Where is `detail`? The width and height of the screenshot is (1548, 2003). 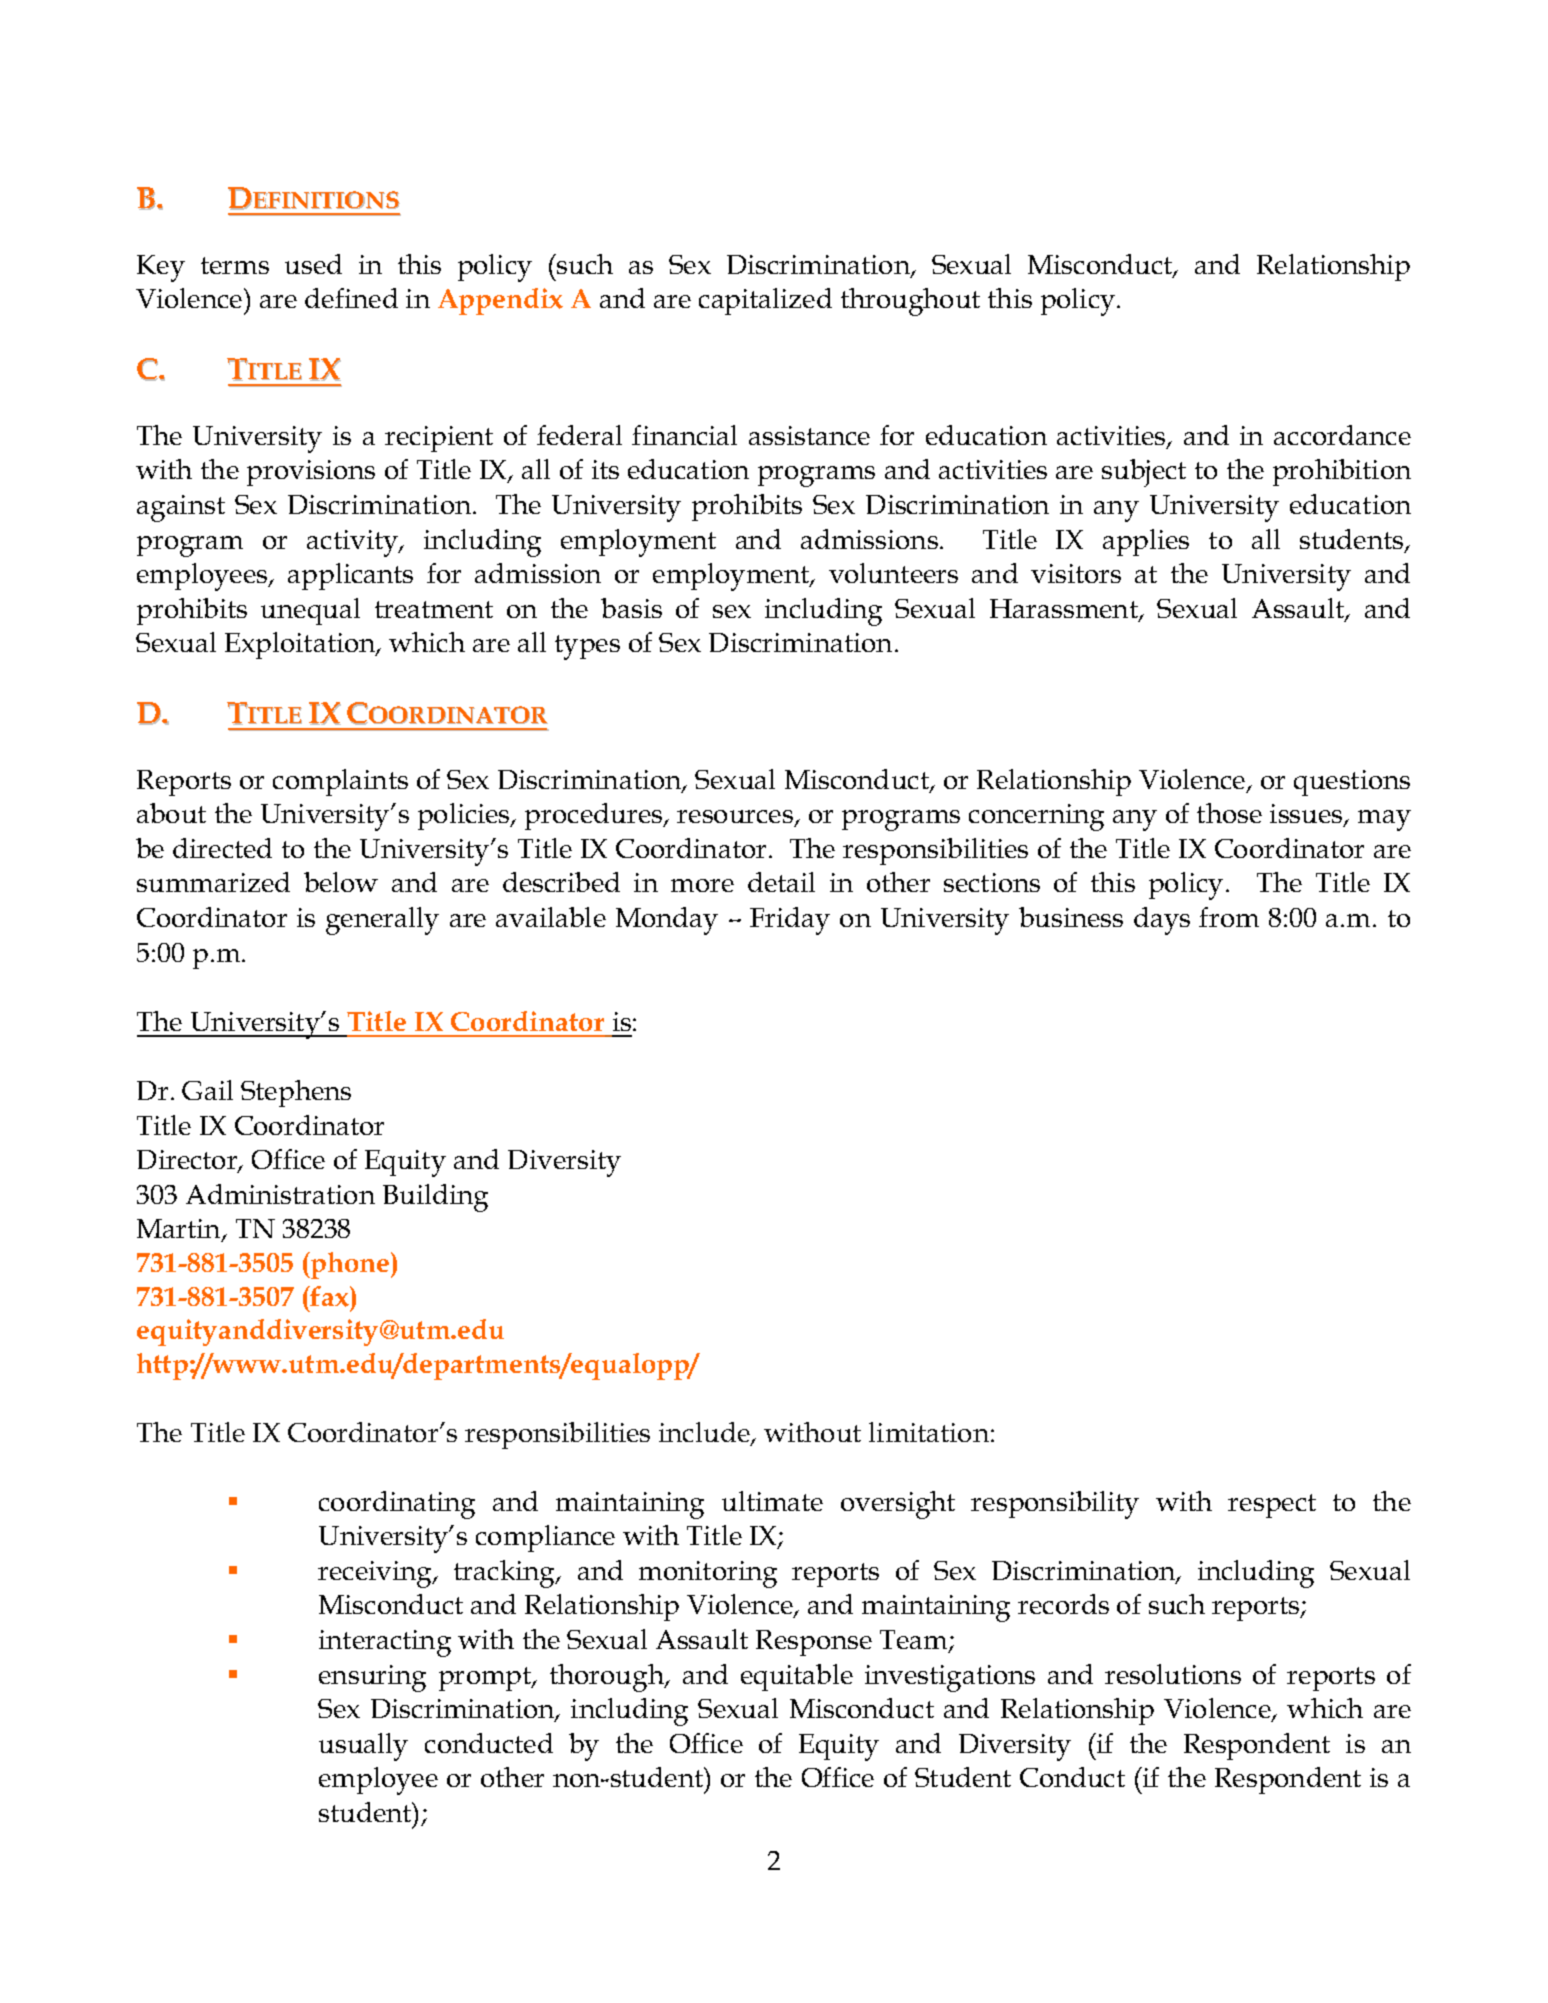
detail is located at coordinates (781, 882).
